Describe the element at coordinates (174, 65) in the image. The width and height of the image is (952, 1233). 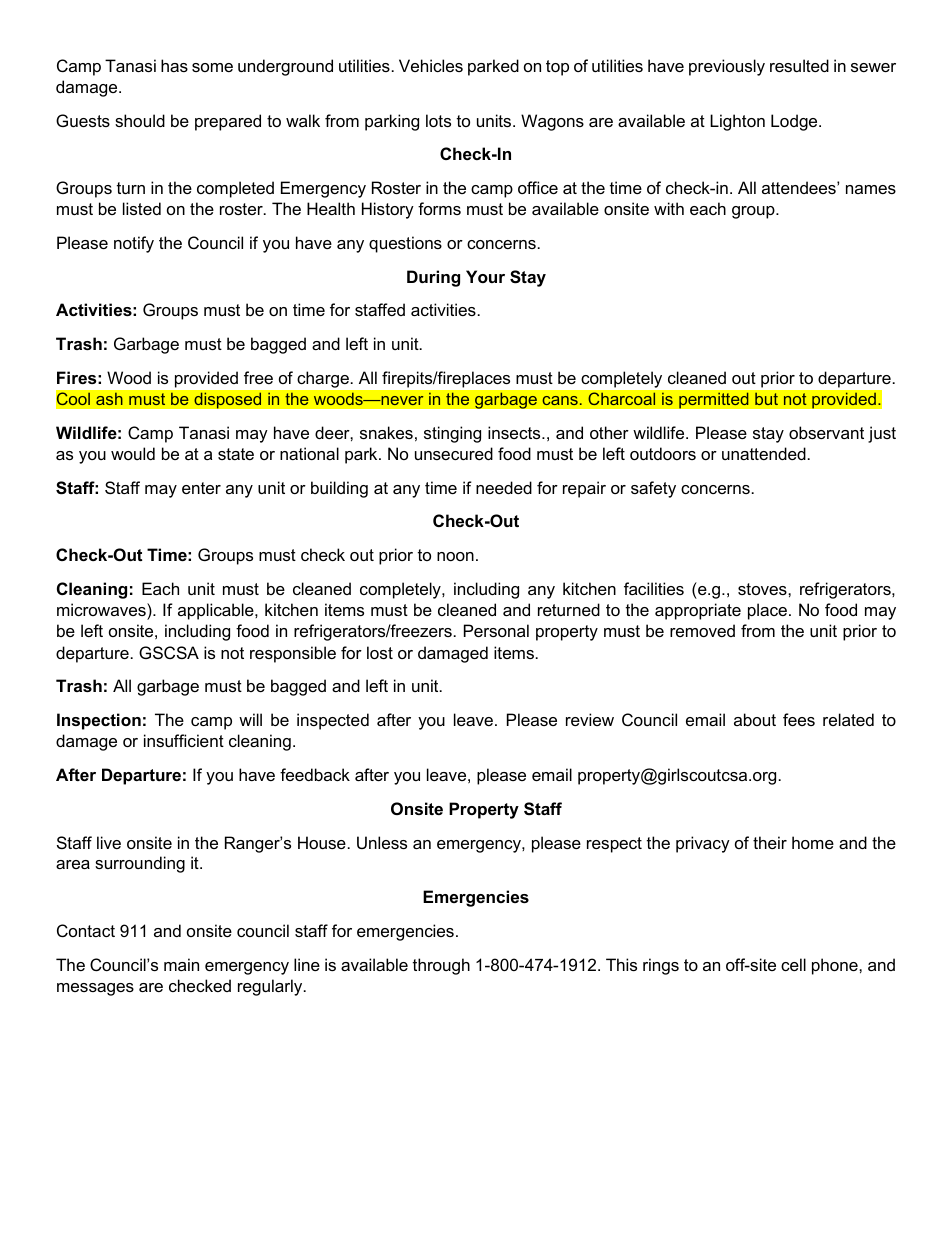
I see `has` at that location.
